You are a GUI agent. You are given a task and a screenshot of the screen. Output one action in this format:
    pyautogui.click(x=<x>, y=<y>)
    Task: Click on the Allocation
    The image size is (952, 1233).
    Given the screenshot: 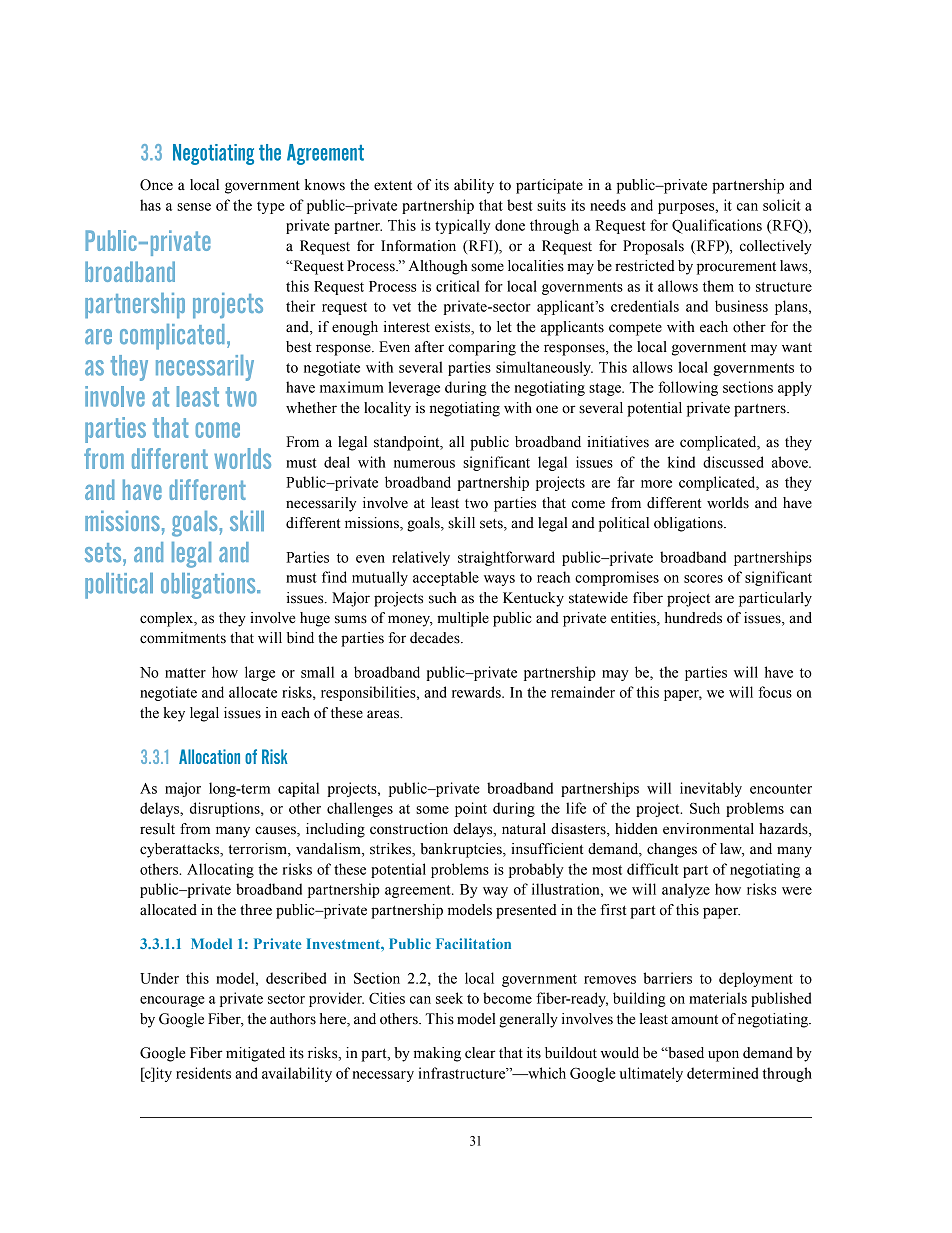 What is the action you would take?
    pyautogui.click(x=209, y=756)
